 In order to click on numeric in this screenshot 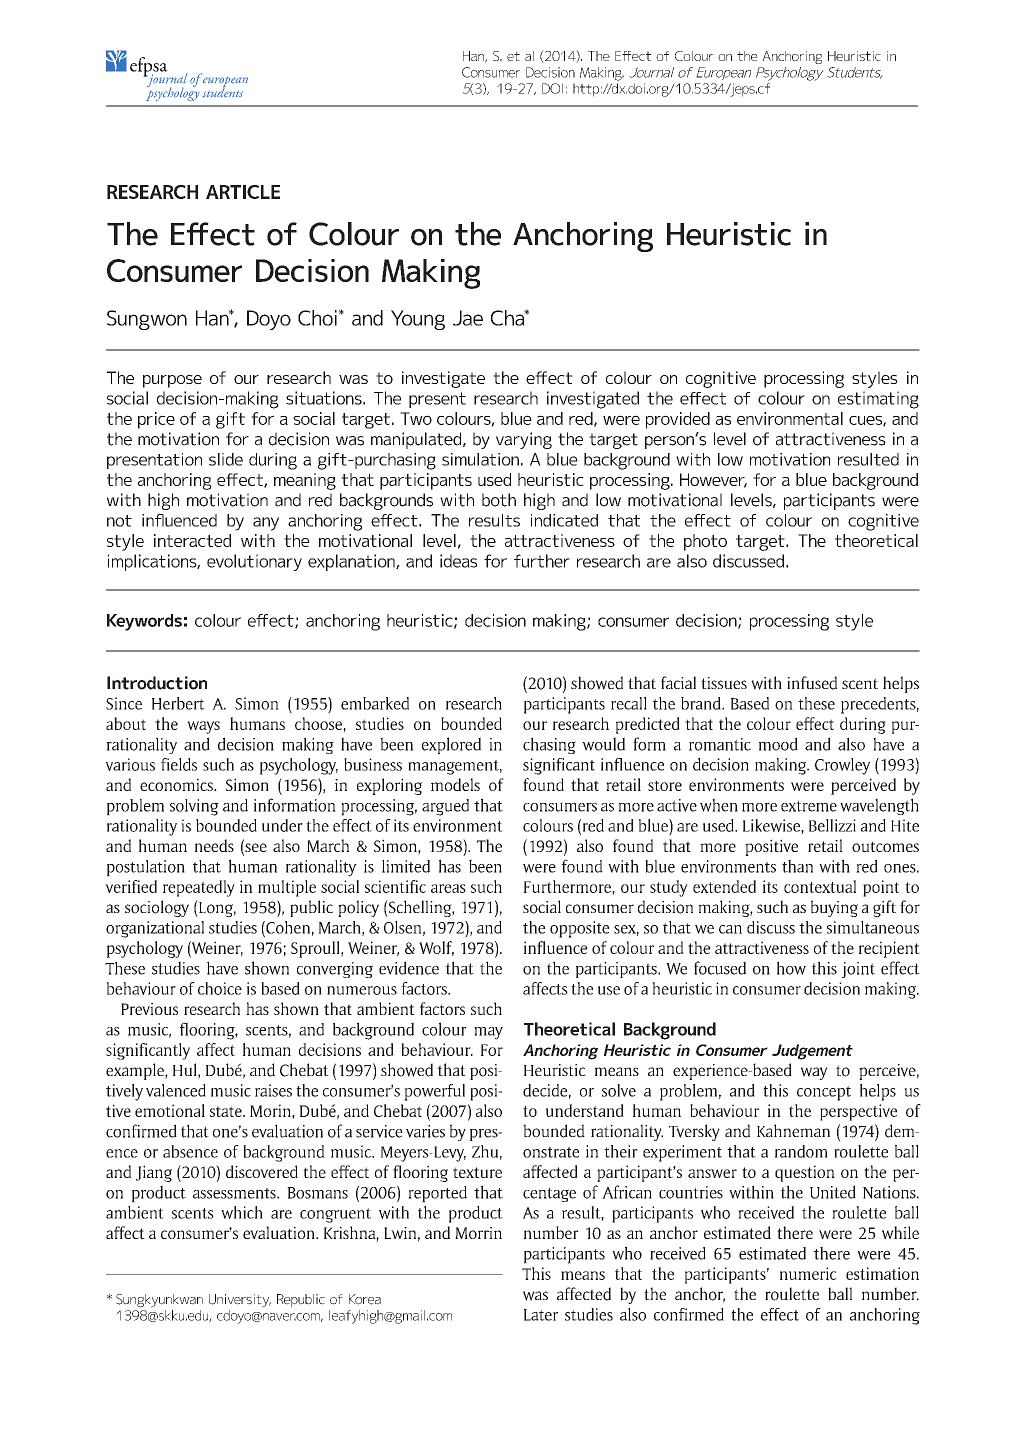, I will do `click(808, 1273)`.
